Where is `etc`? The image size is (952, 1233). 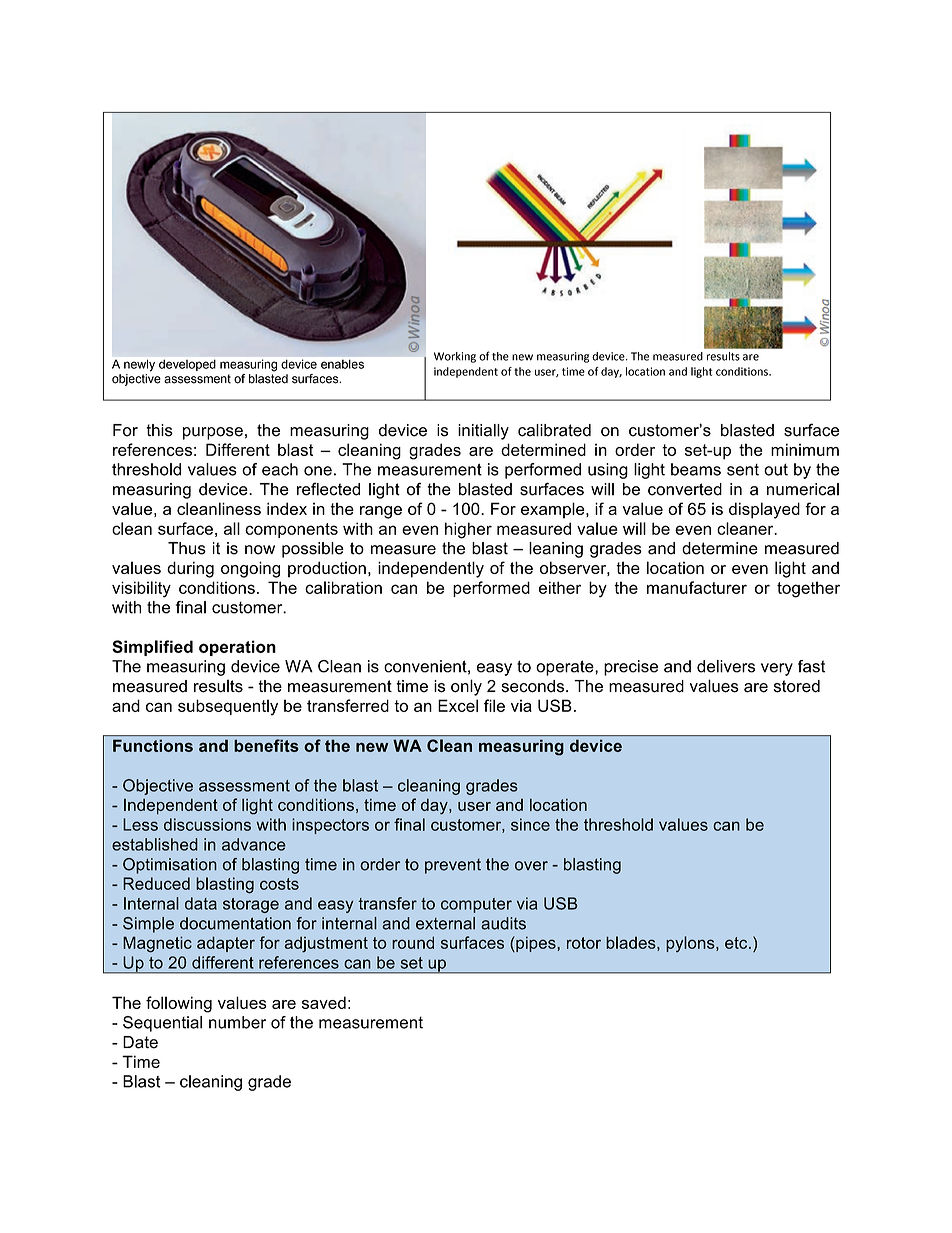
etc is located at coordinates (737, 943).
